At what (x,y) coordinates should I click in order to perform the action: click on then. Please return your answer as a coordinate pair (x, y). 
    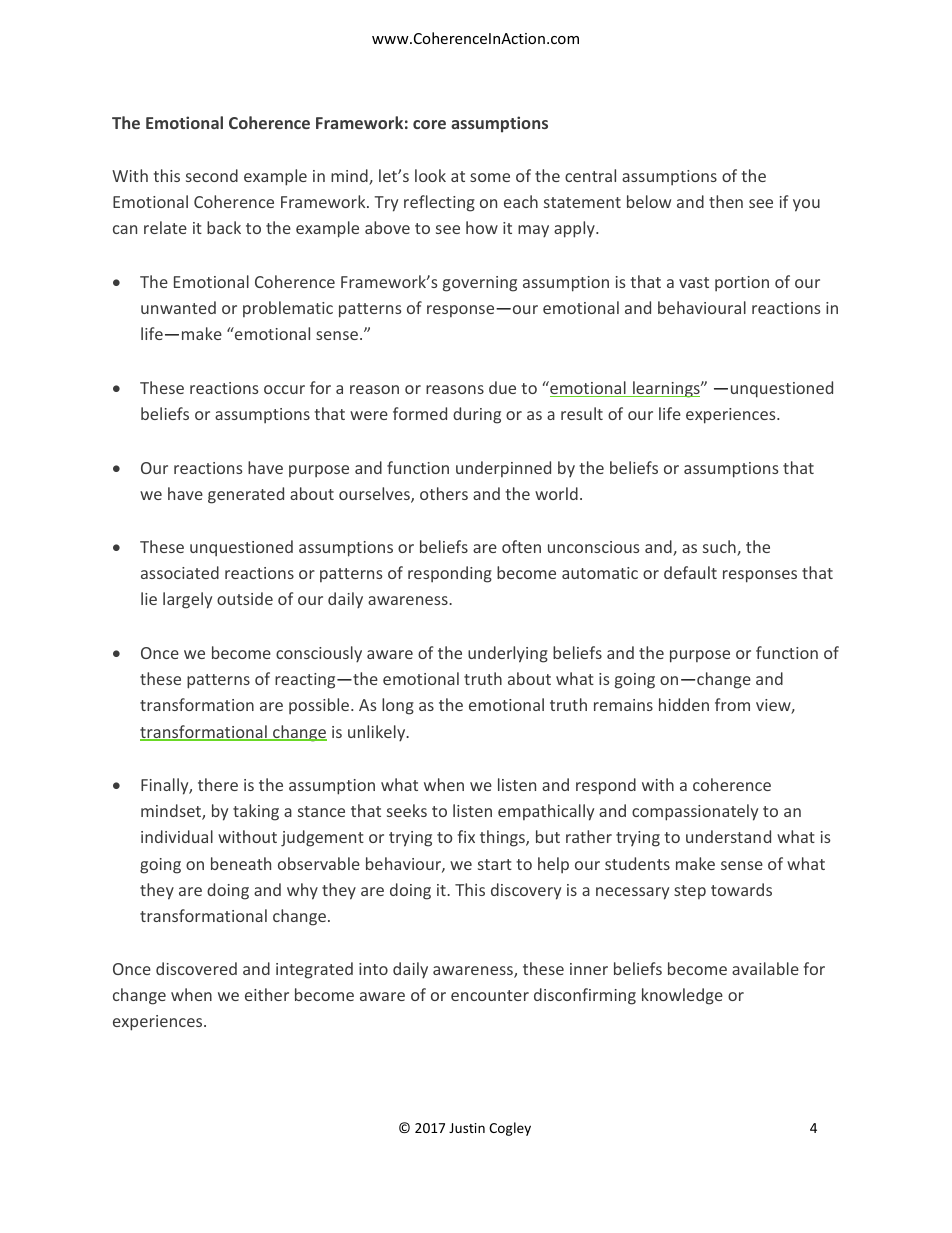
    Looking at the image, I should click on (726, 201).
